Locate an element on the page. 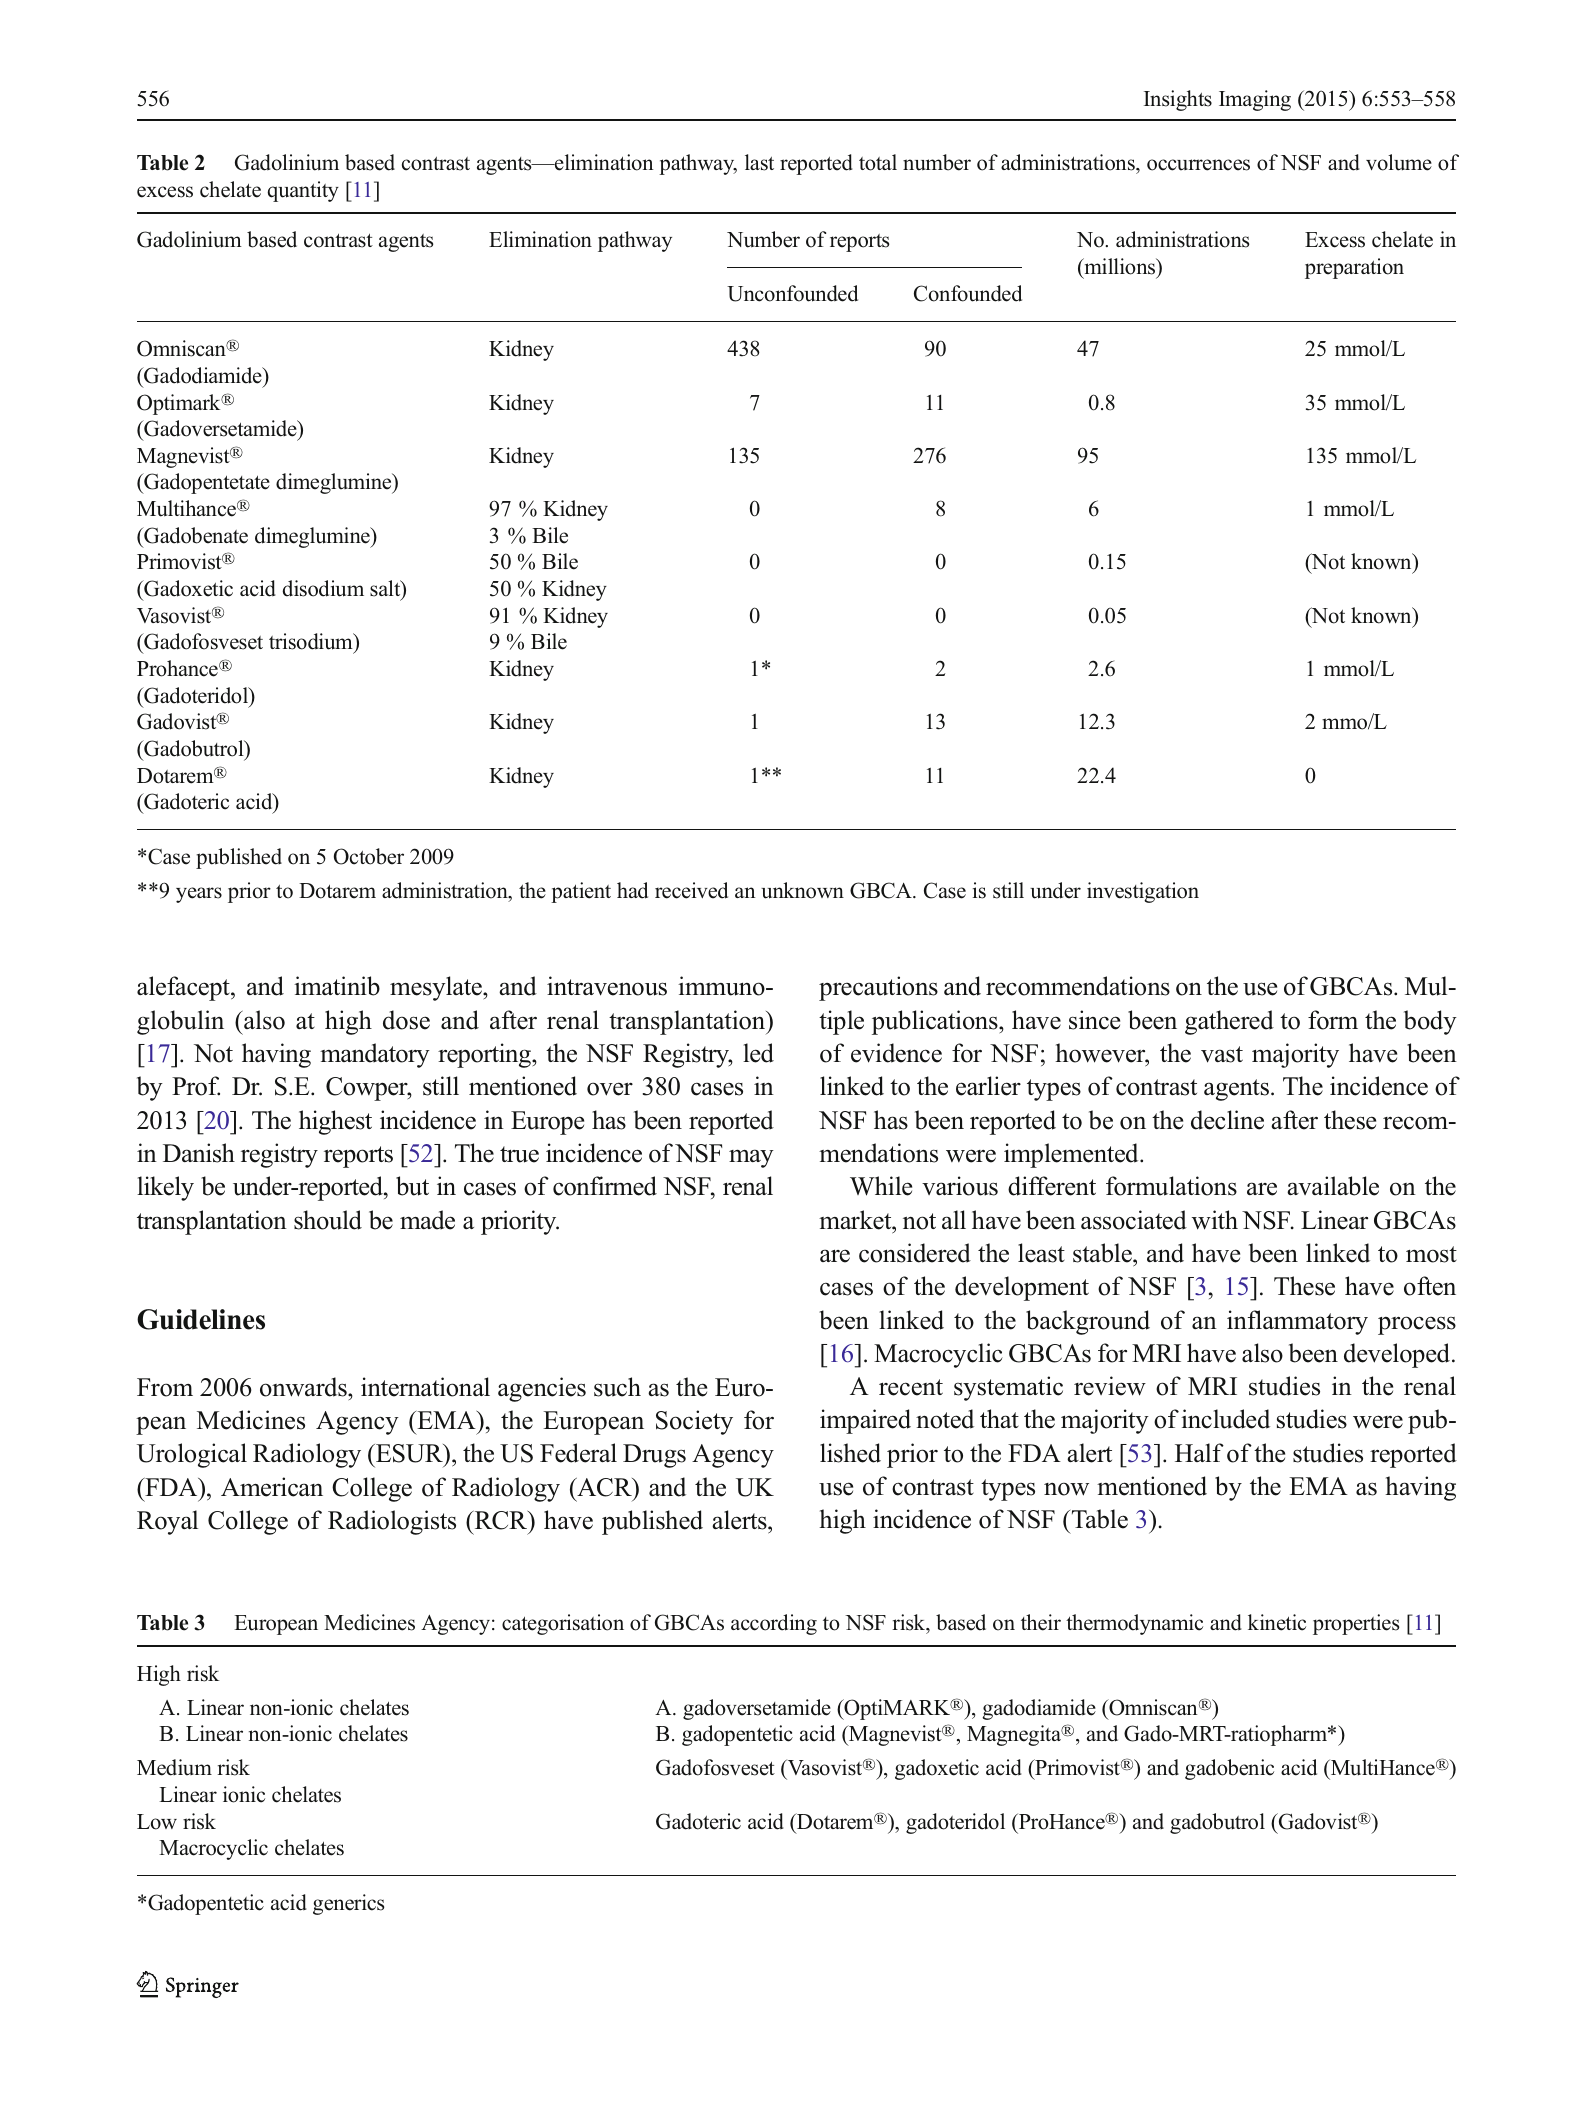  considered is located at coordinates (915, 1253).
